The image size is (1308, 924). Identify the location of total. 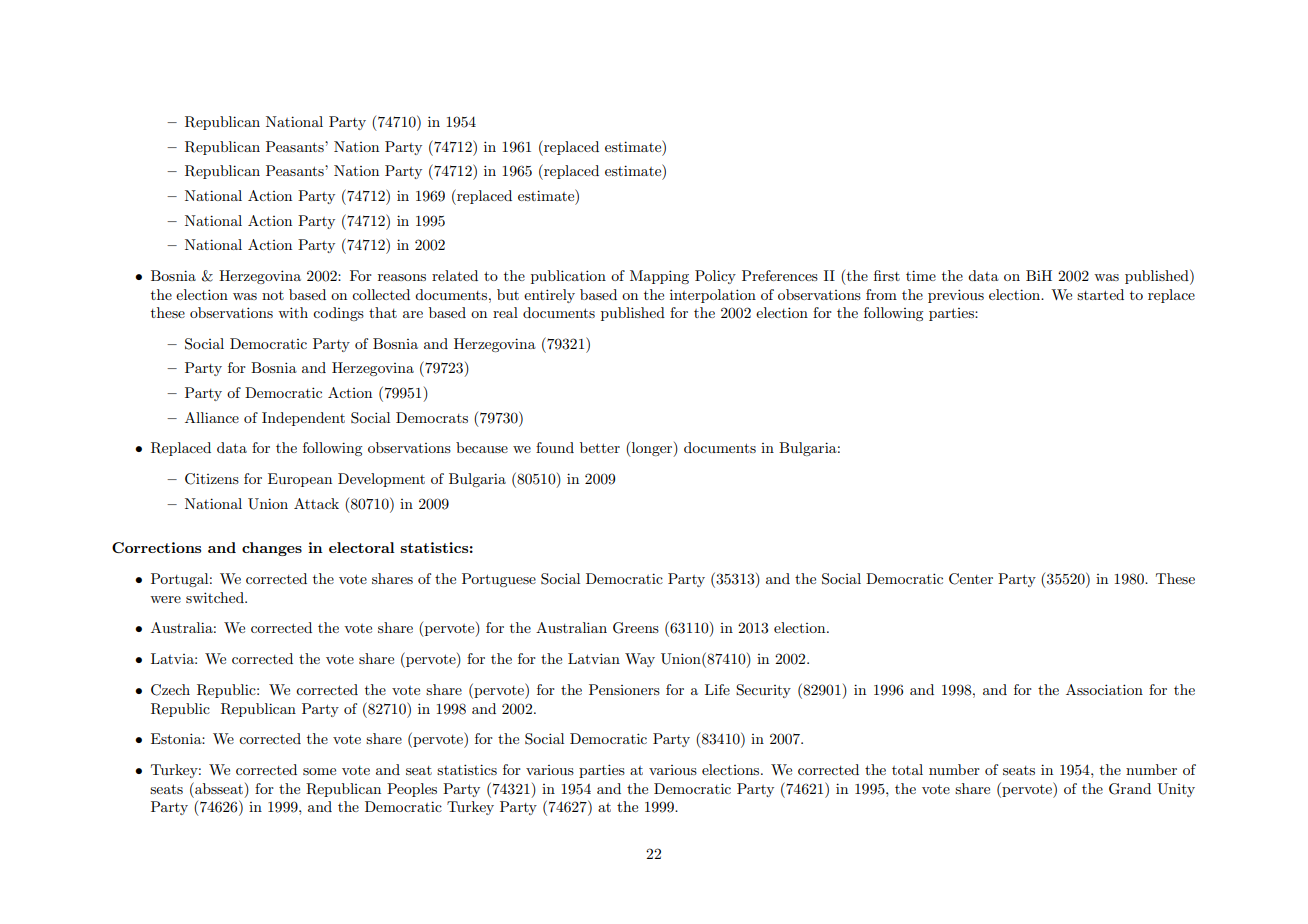
(907, 769).
